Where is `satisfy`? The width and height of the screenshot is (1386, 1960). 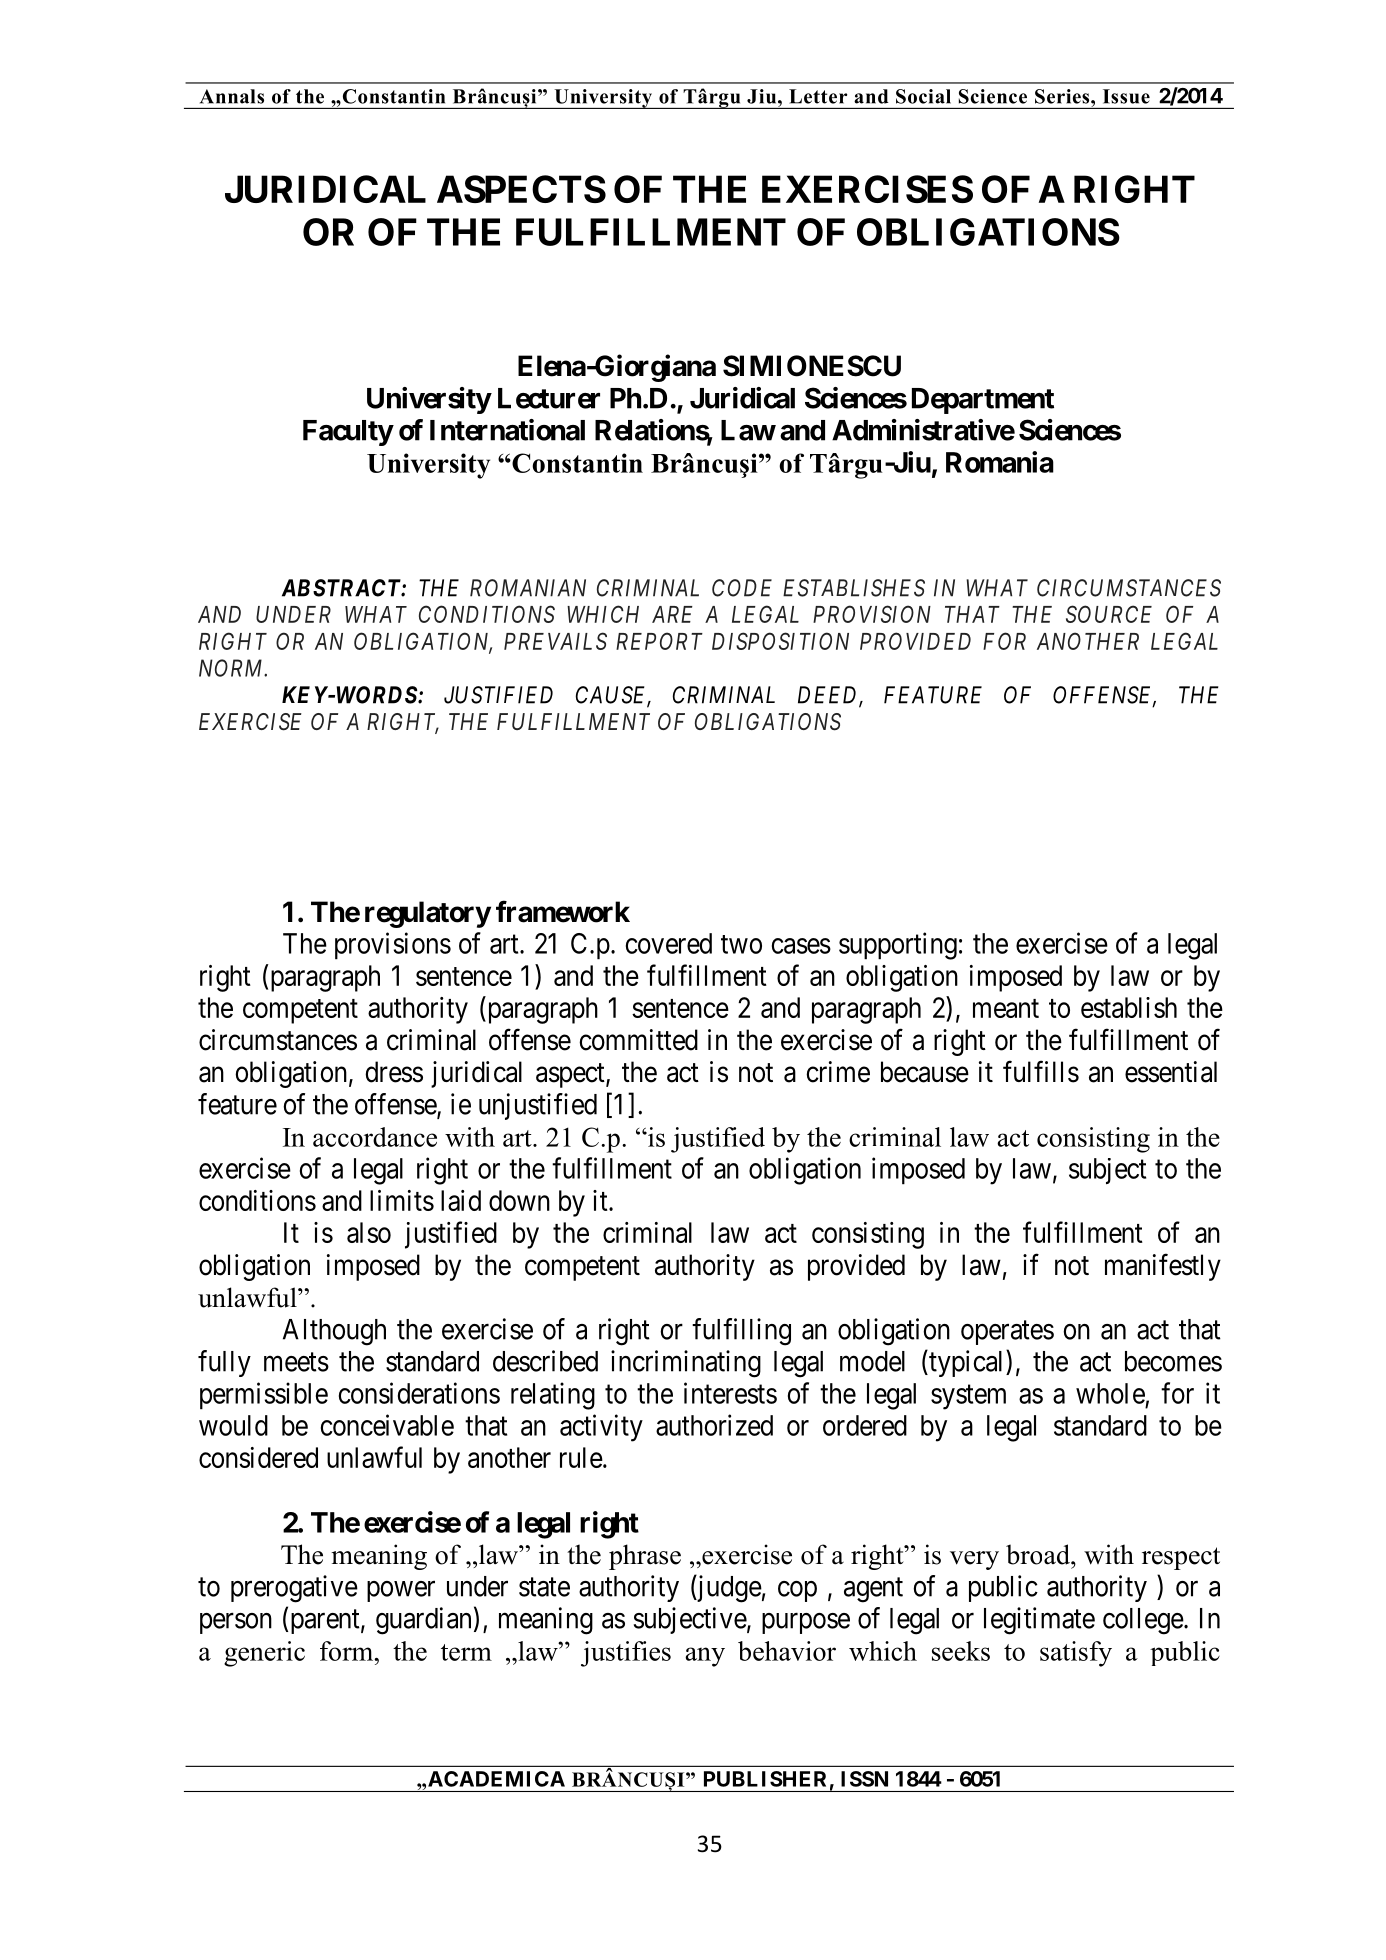 satisfy is located at coordinates (1076, 1654).
